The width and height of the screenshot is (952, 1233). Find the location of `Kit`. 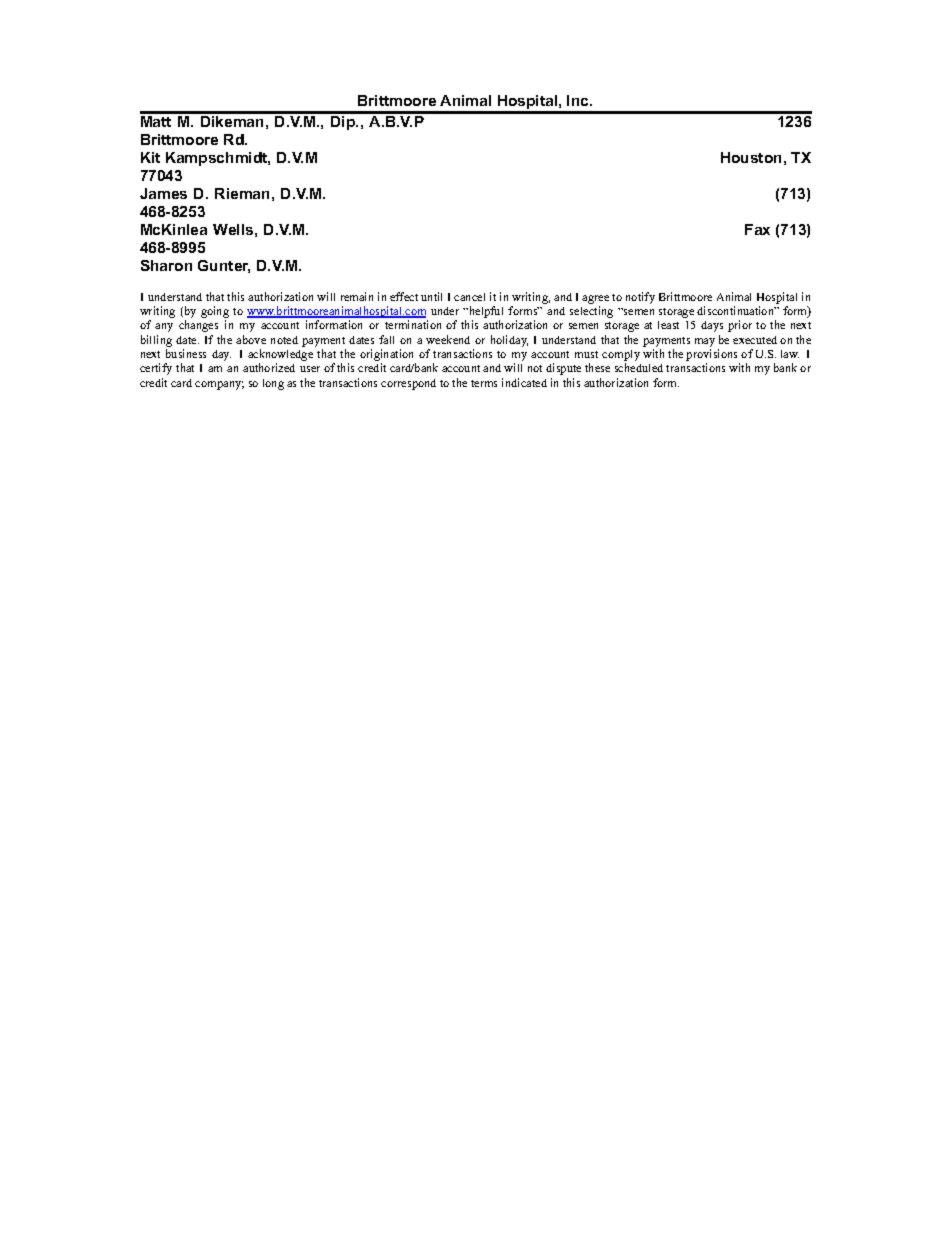

Kit is located at coordinates (150, 157).
